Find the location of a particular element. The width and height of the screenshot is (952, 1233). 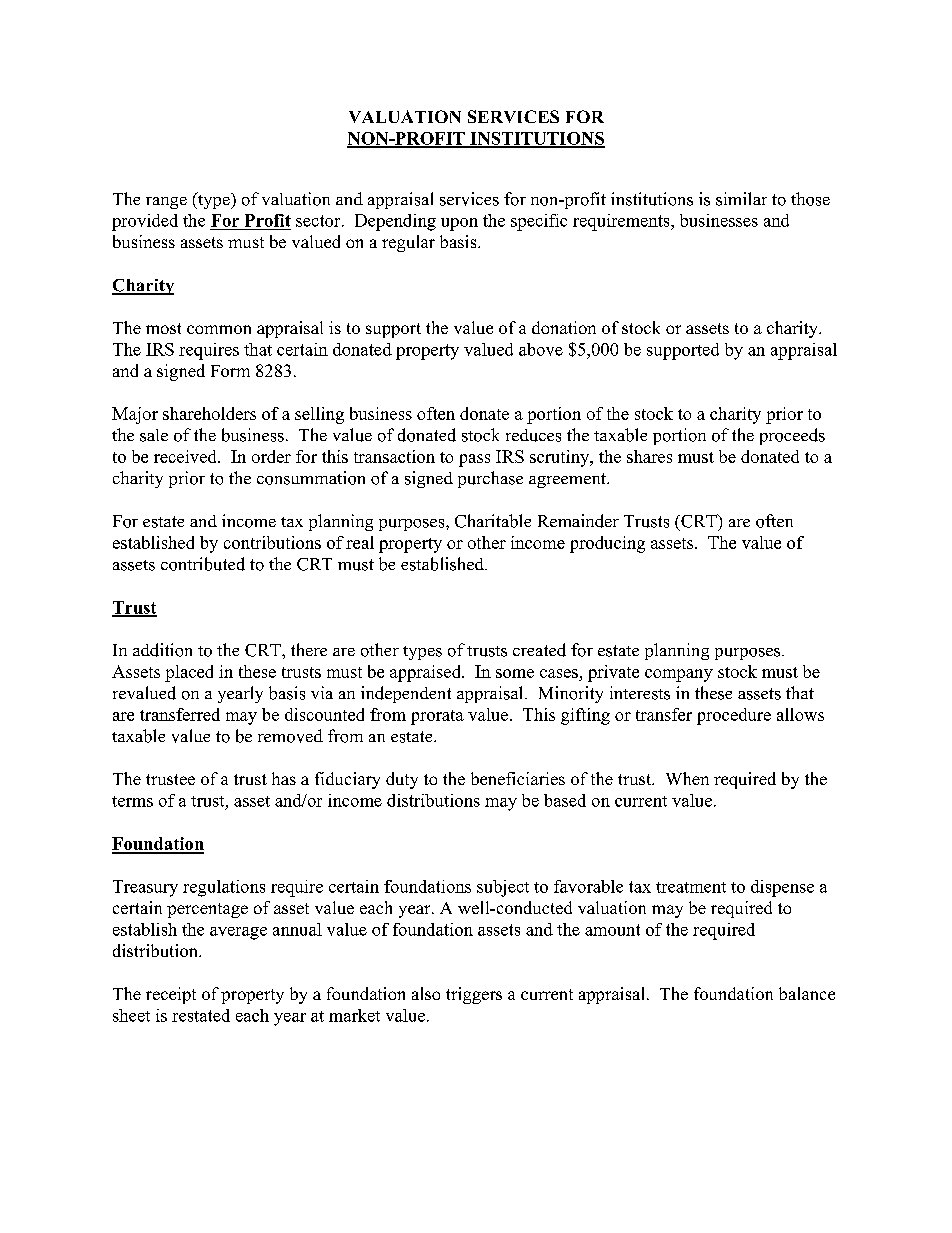

purchase is located at coordinates (490, 479).
